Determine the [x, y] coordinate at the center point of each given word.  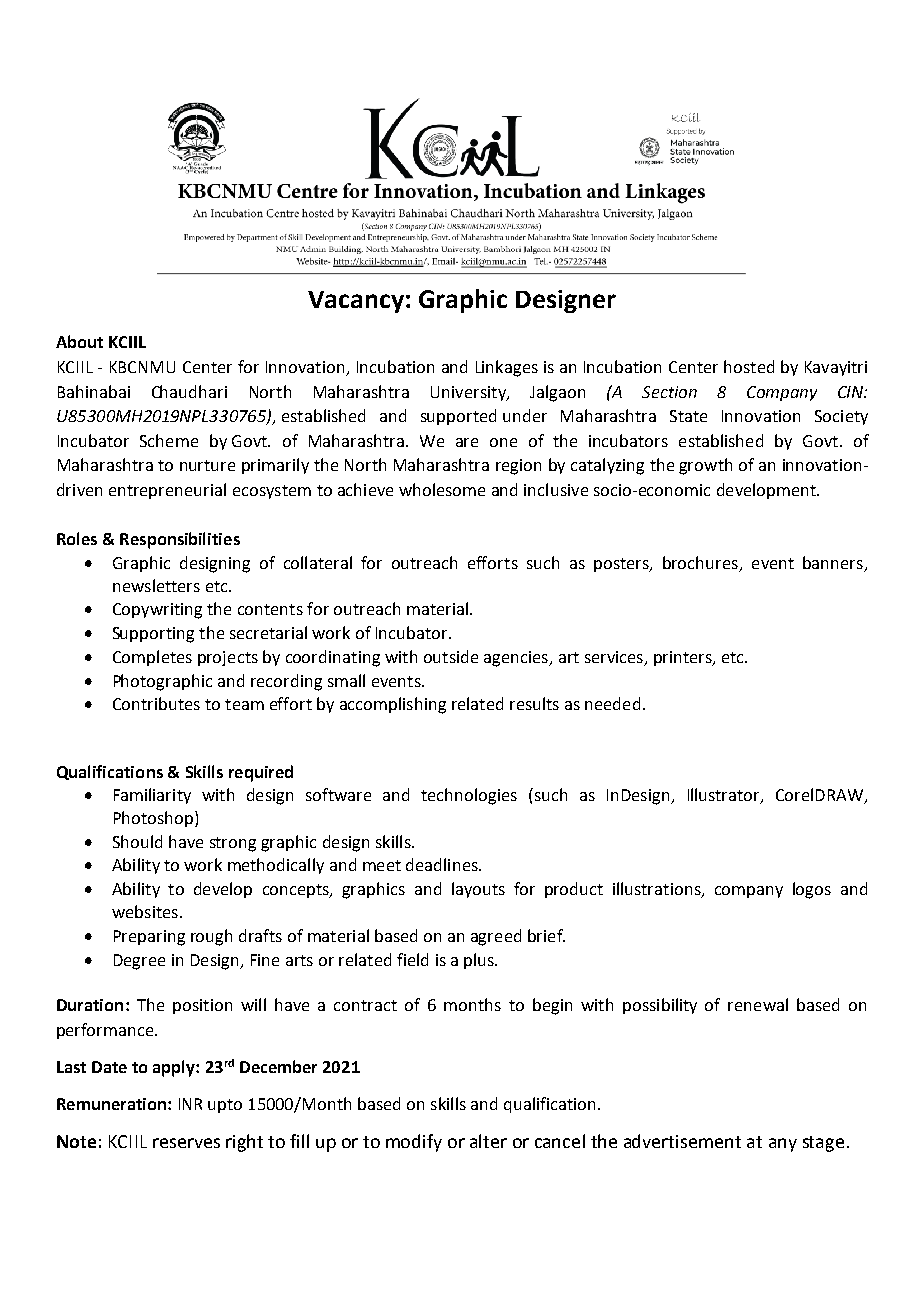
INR [190, 1104]
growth [705, 466]
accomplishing [393, 705]
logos [812, 890]
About [79, 341]
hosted [749, 366]
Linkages [507, 368]
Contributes [156, 703]
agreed [496, 937]
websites [145, 911]
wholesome [442, 489]
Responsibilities [180, 540]
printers [684, 658]
